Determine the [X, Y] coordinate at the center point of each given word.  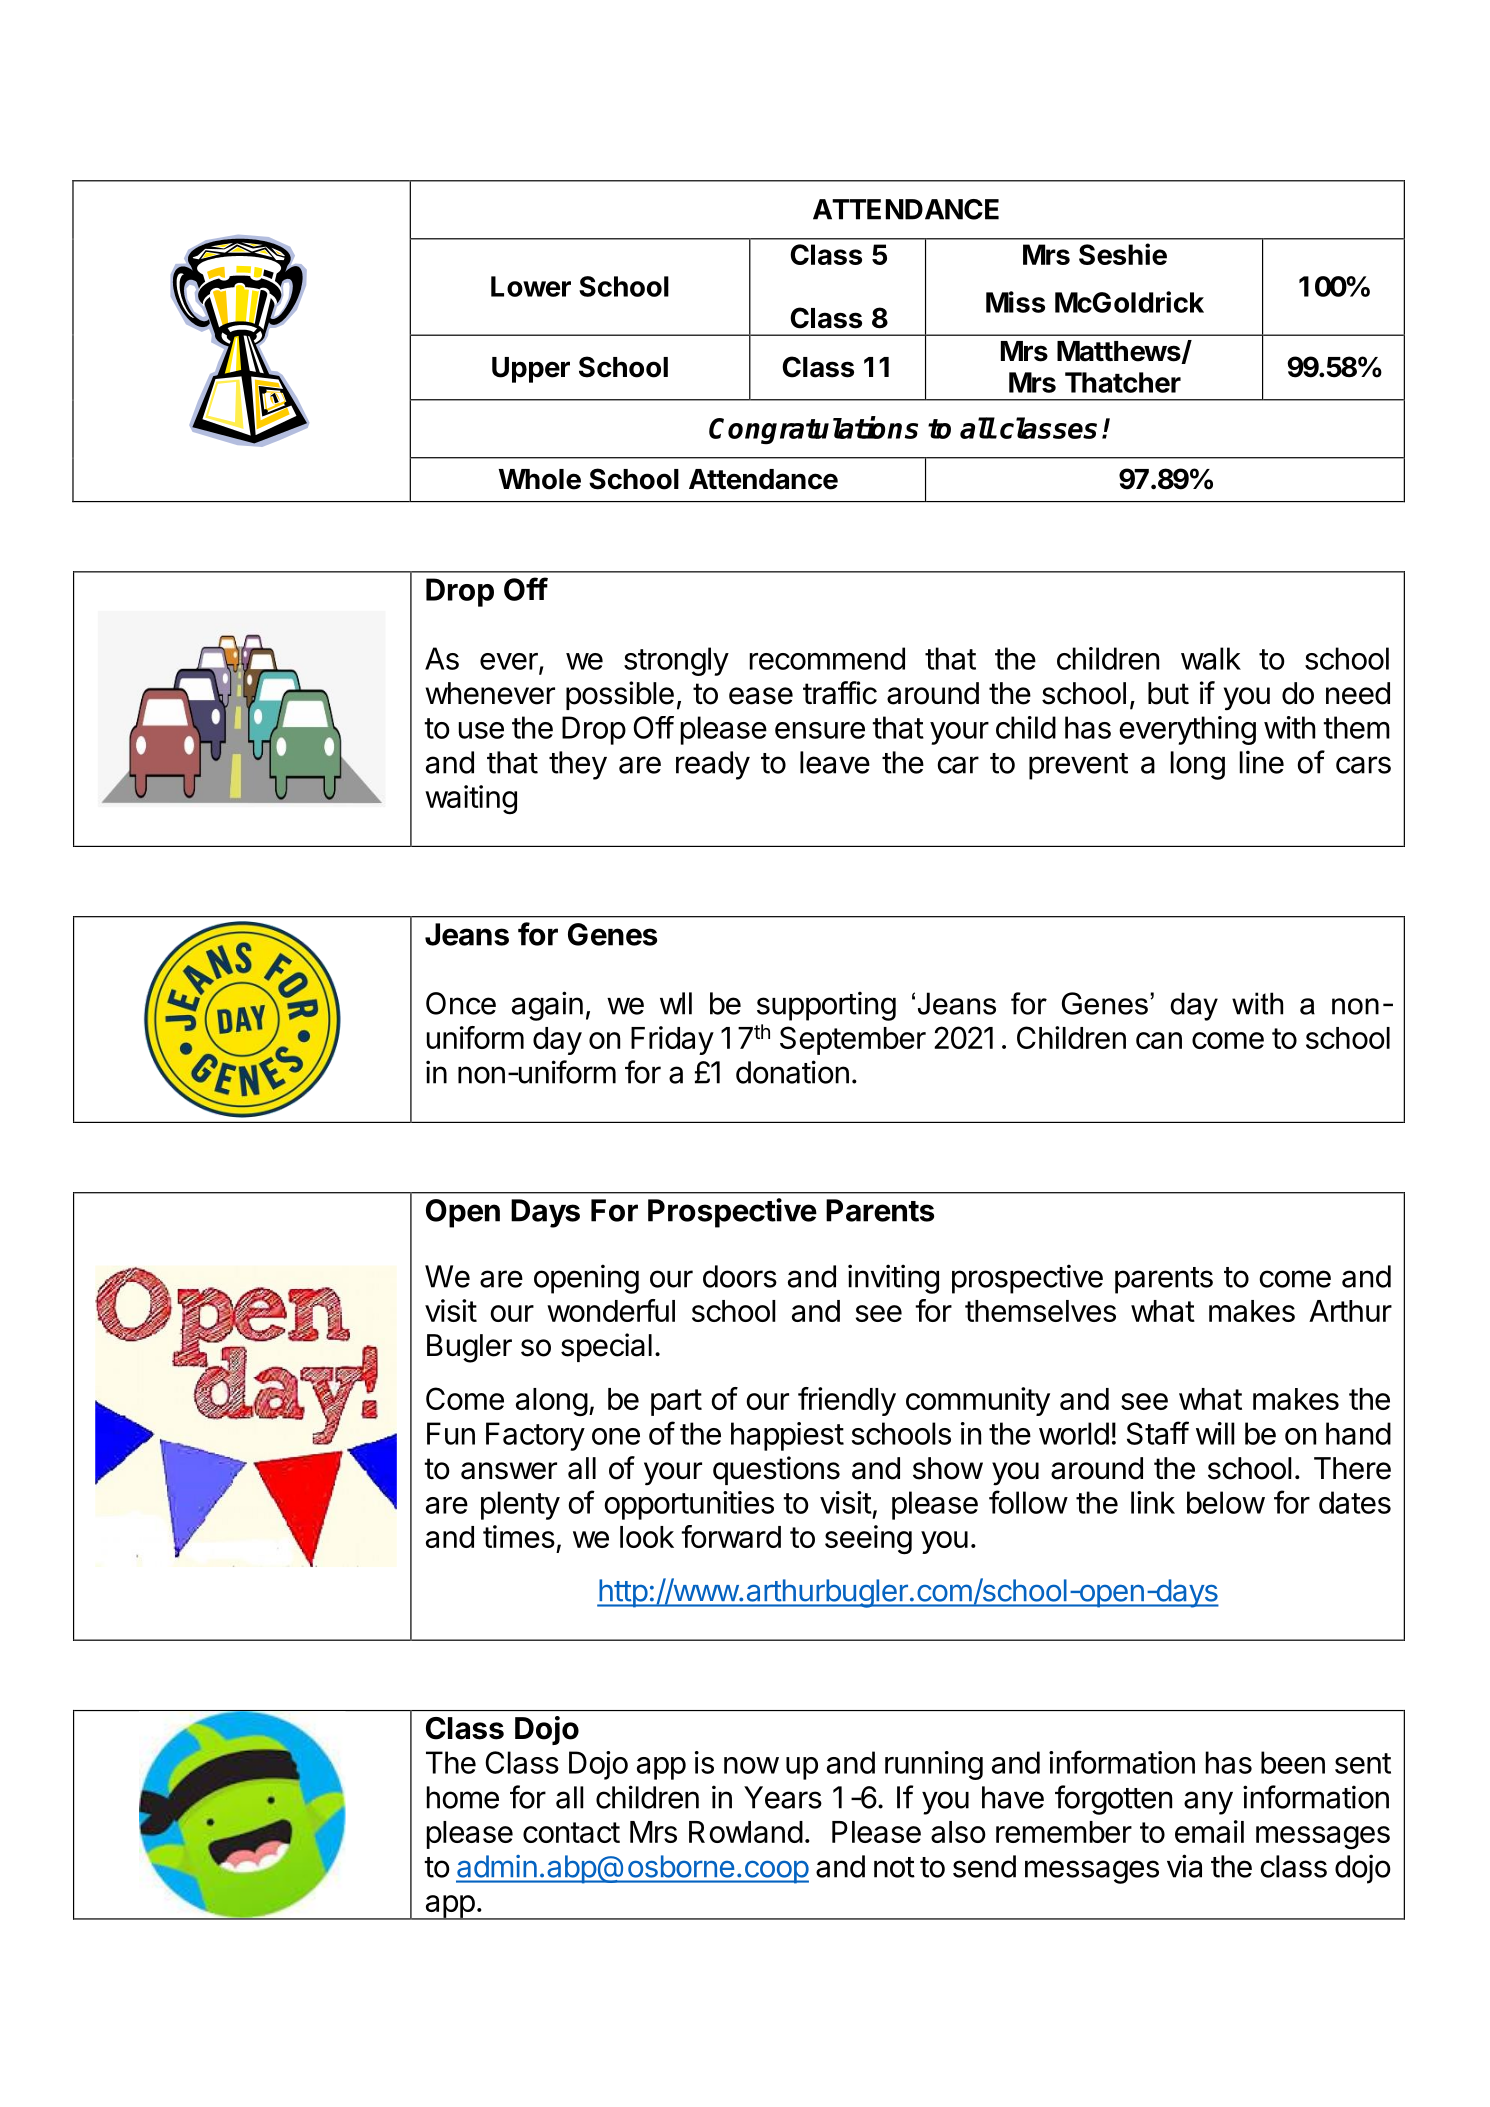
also [958, 1832]
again [547, 1006]
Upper [531, 370]
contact [571, 1832]
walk [1211, 658]
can [1159, 1040]
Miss [1015, 302]
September [853, 1040]
